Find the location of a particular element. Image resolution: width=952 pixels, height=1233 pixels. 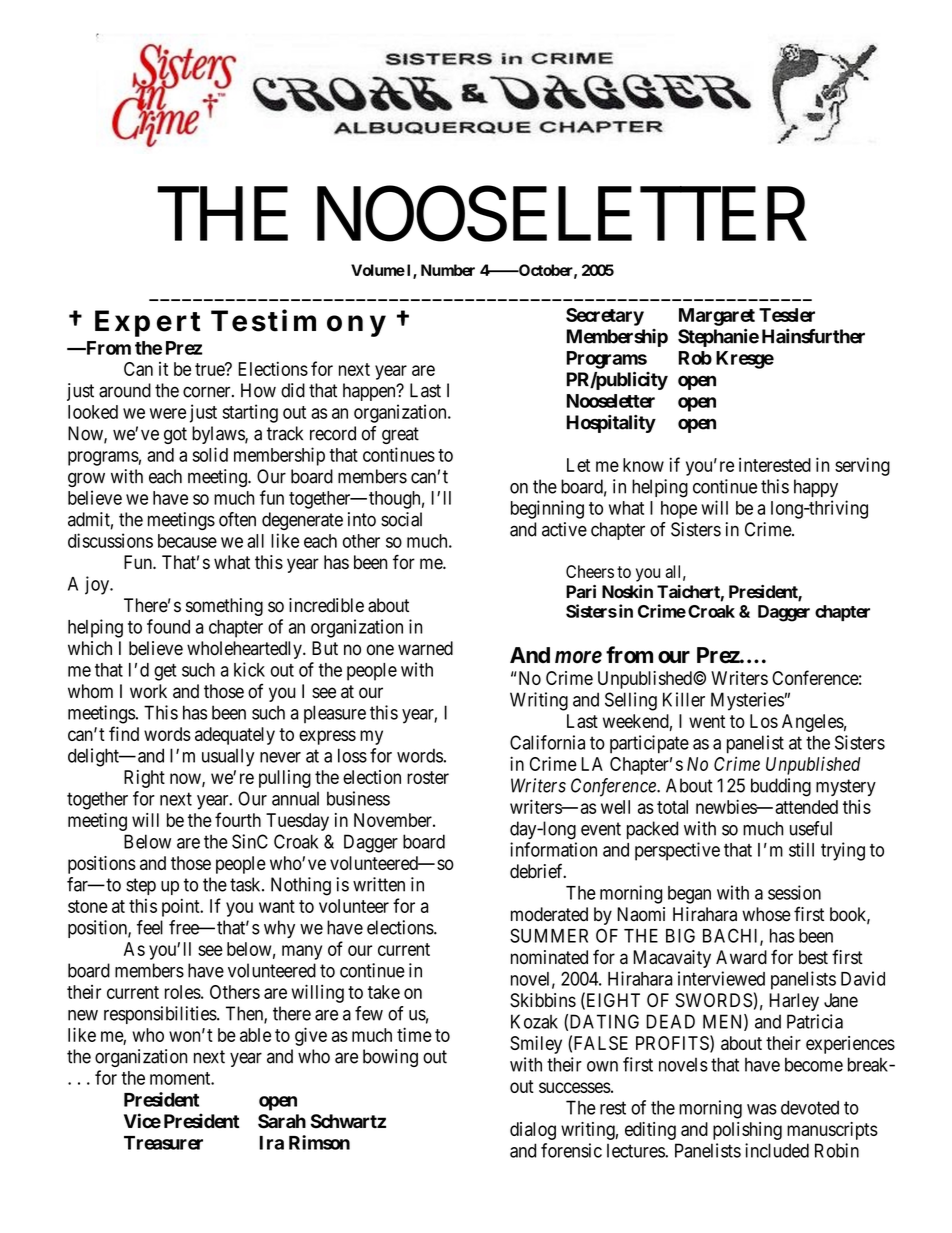

Number is located at coordinates (448, 270).
